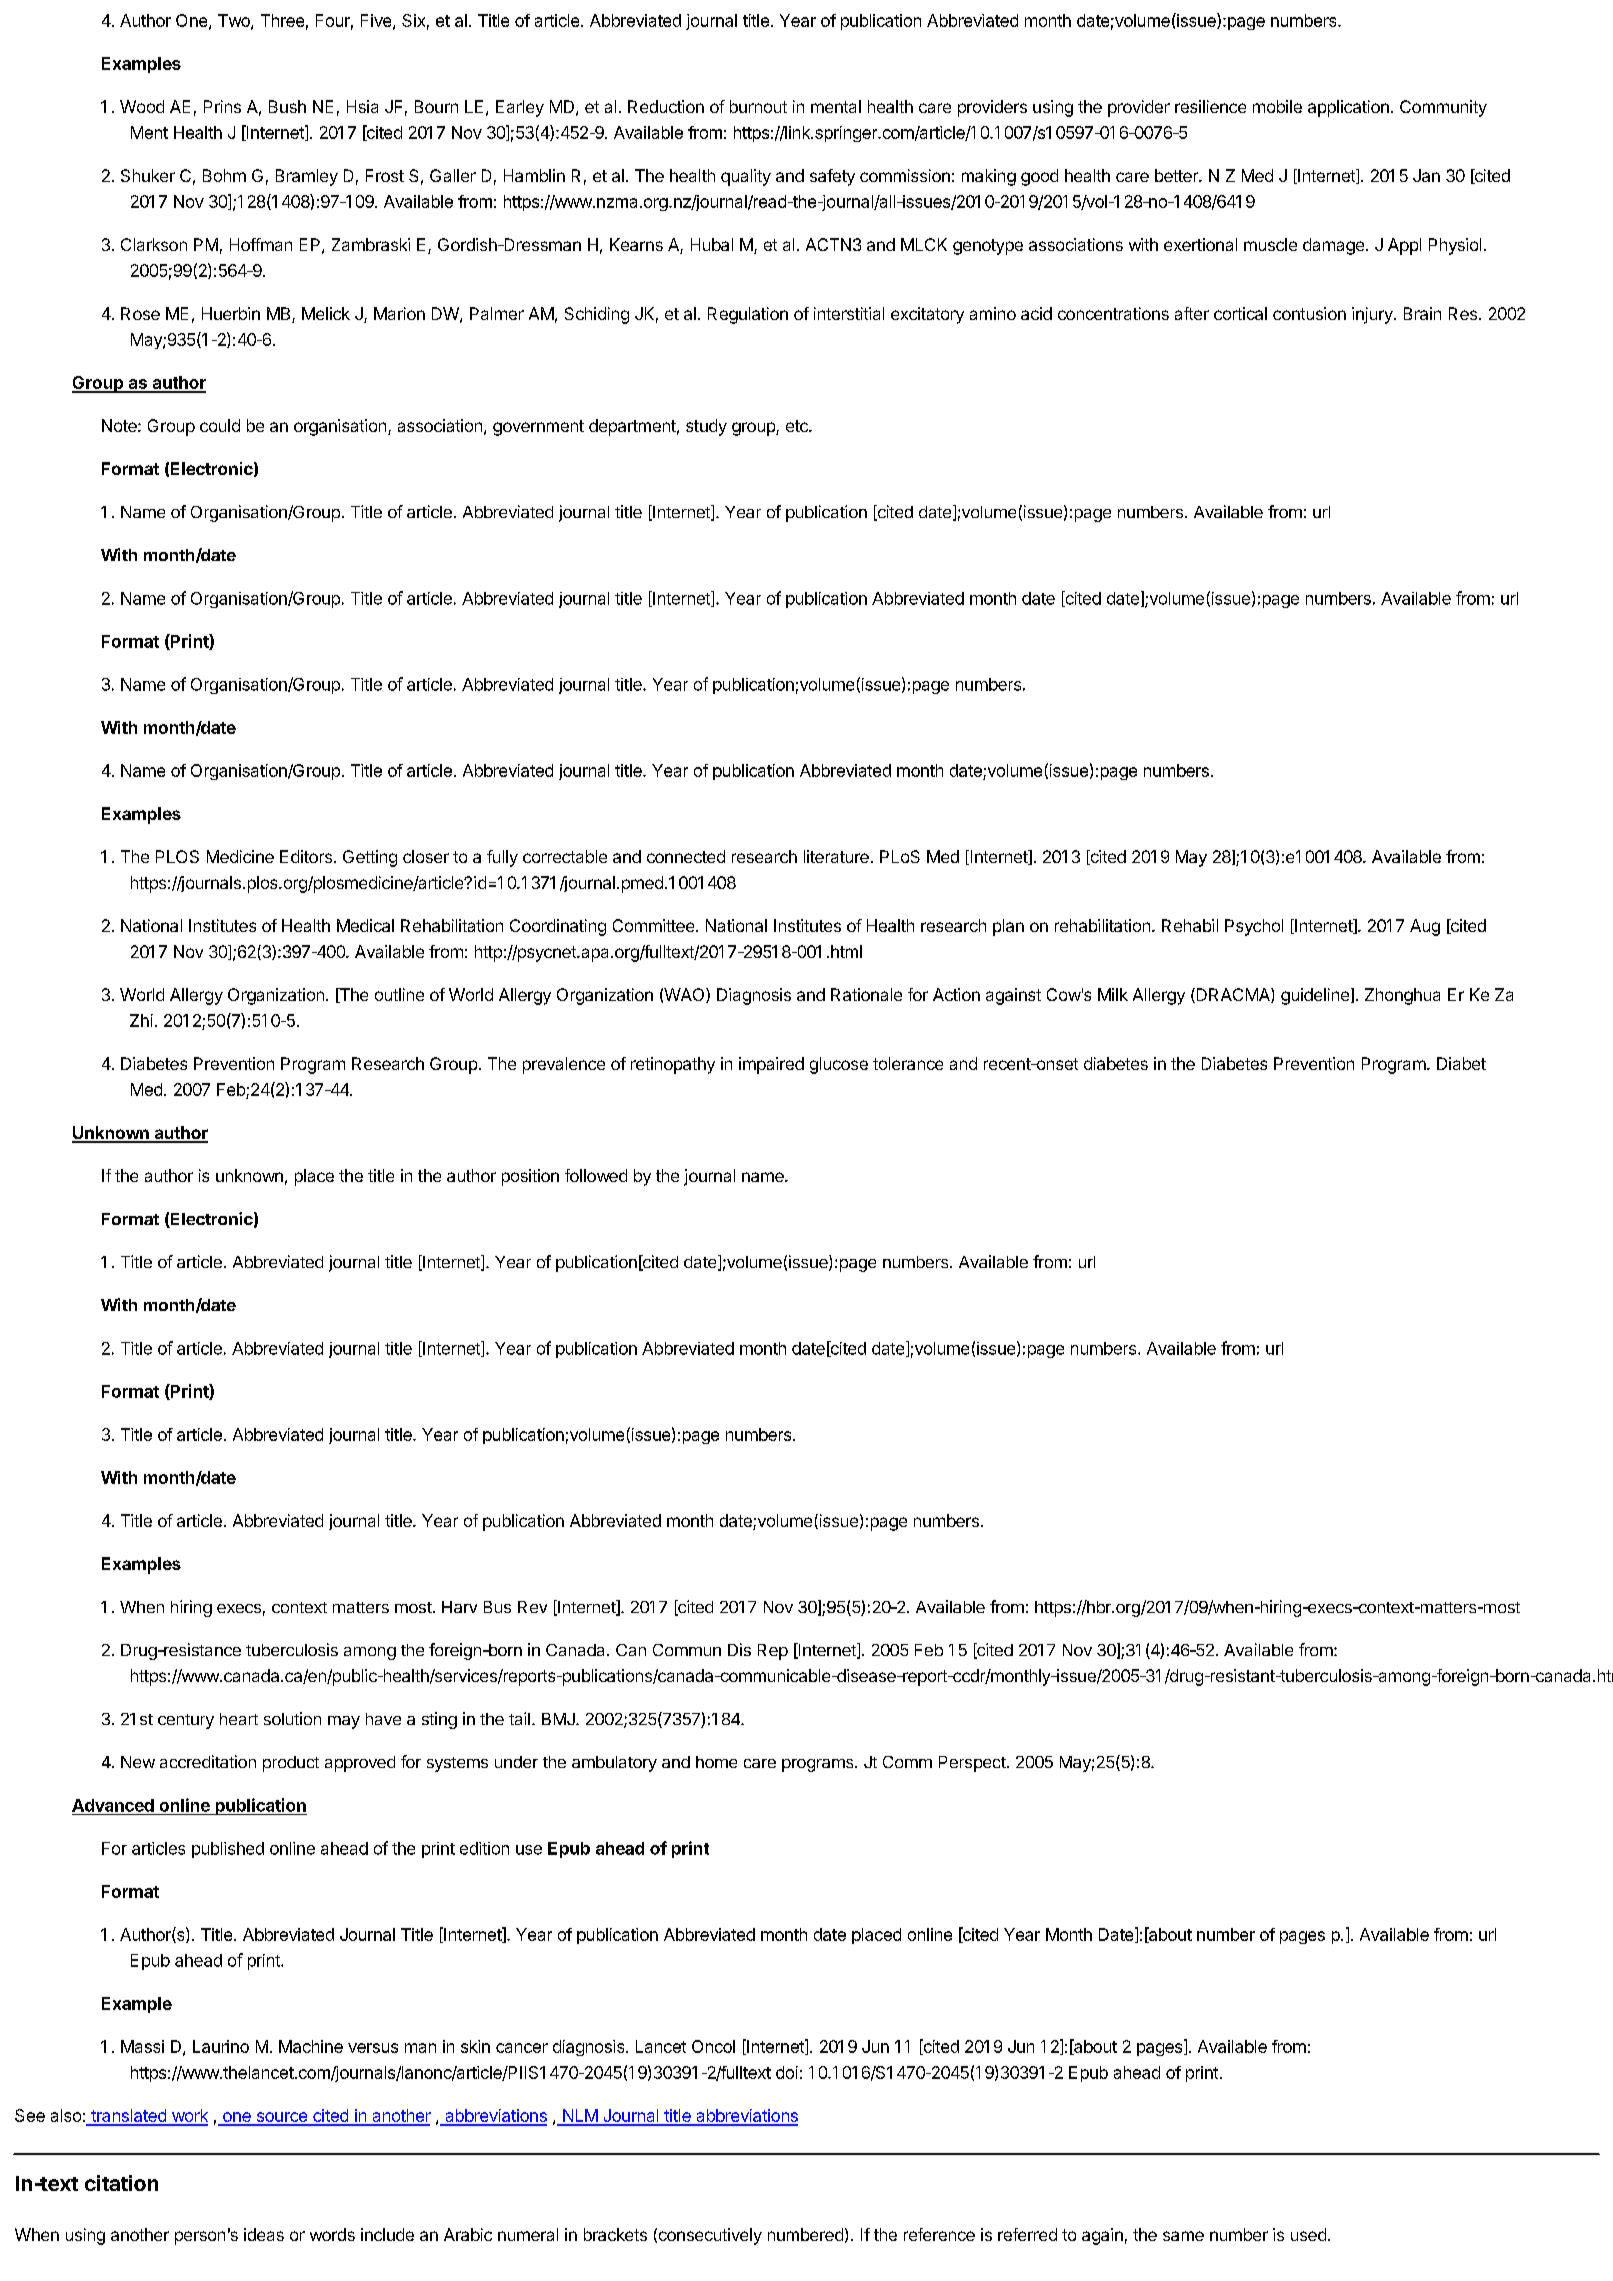 Image resolution: width=1613 pixels, height=2281 pixels. I want to click on study, so click(706, 427).
